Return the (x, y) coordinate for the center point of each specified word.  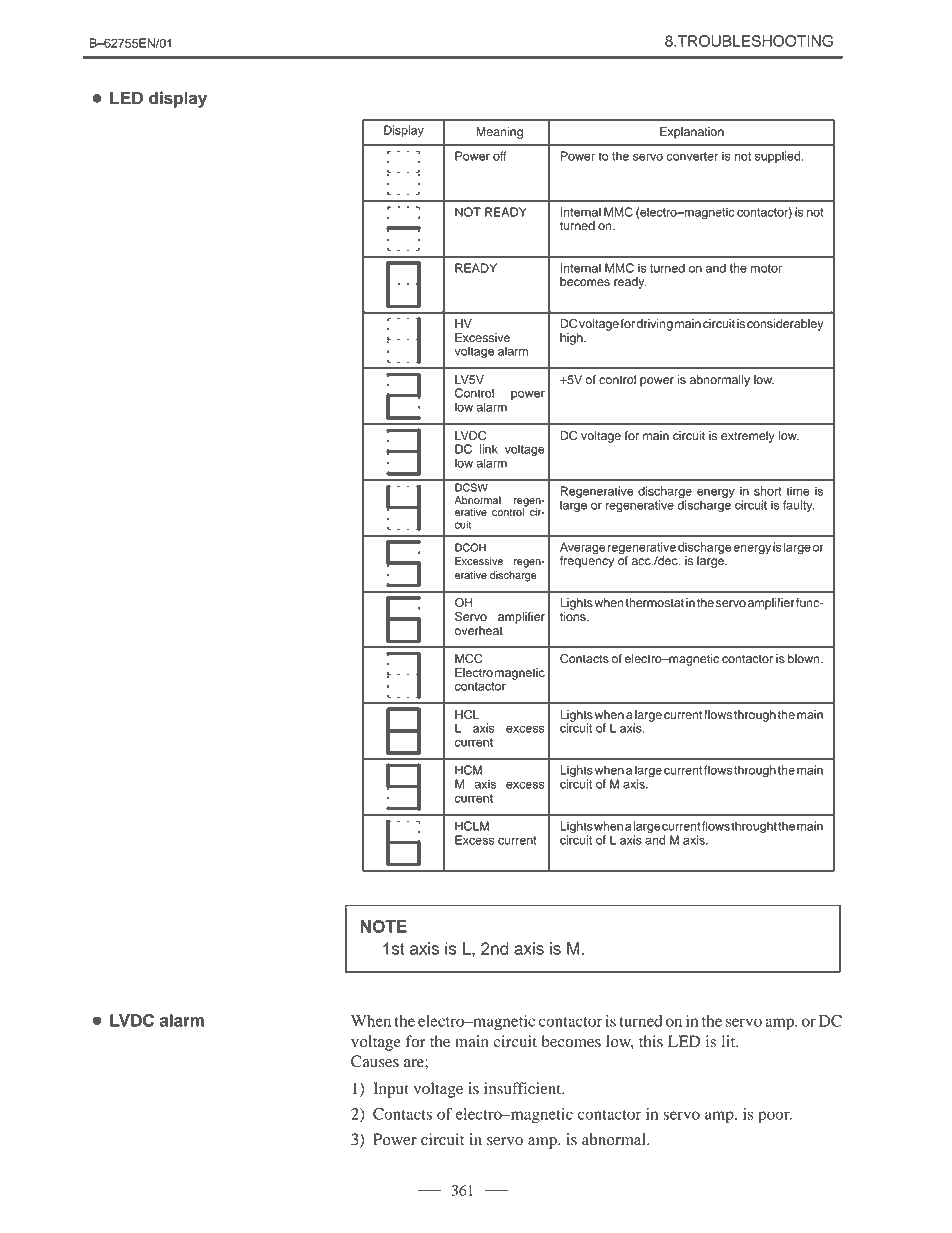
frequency (587, 561)
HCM (468, 770)
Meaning (499, 133)
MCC (468, 658)
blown (805, 659)
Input (391, 1090)
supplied (779, 157)
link (489, 449)
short (768, 491)
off (500, 156)
